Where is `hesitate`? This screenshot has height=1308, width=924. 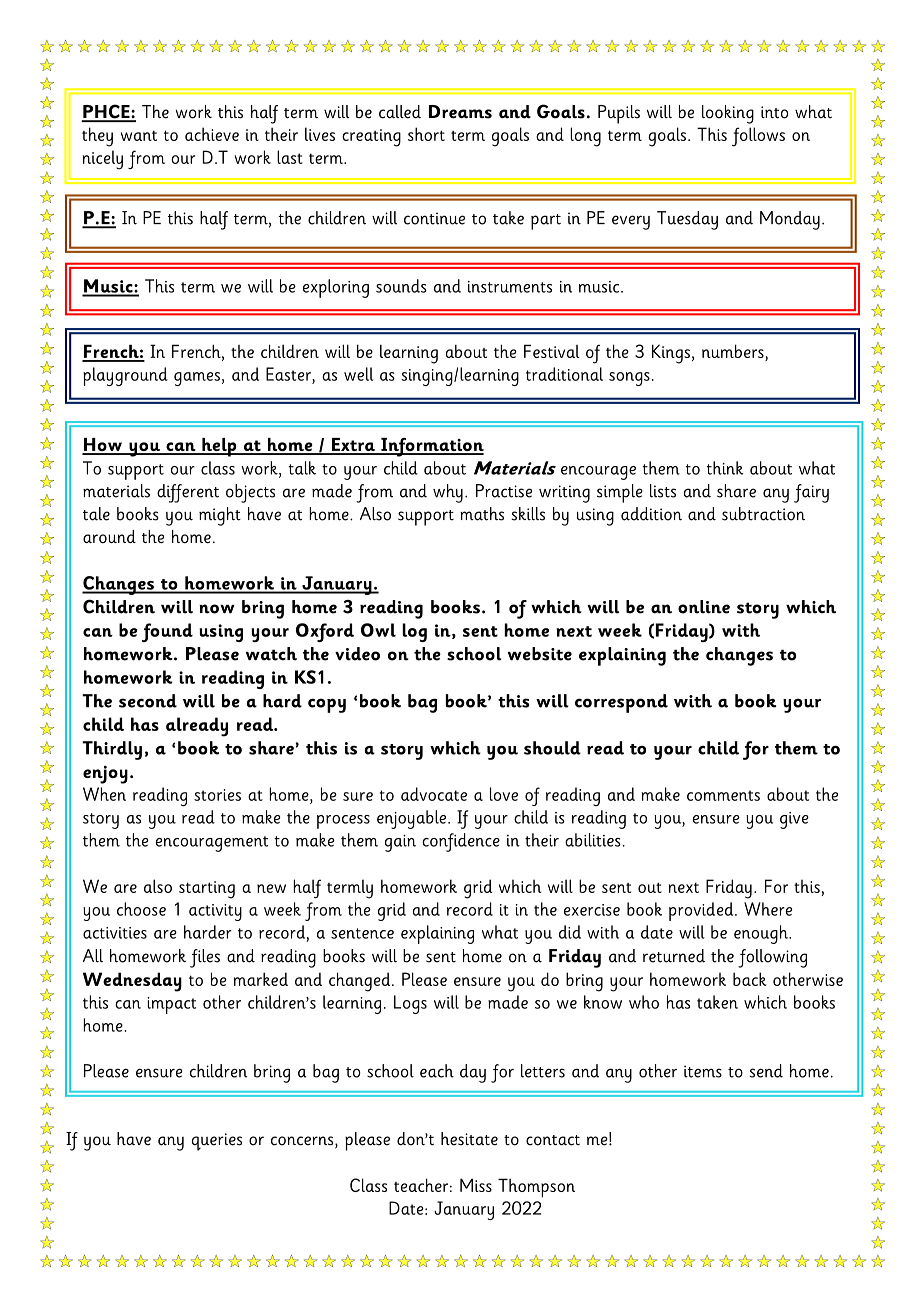 hesitate is located at coordinates (469, 1139).
